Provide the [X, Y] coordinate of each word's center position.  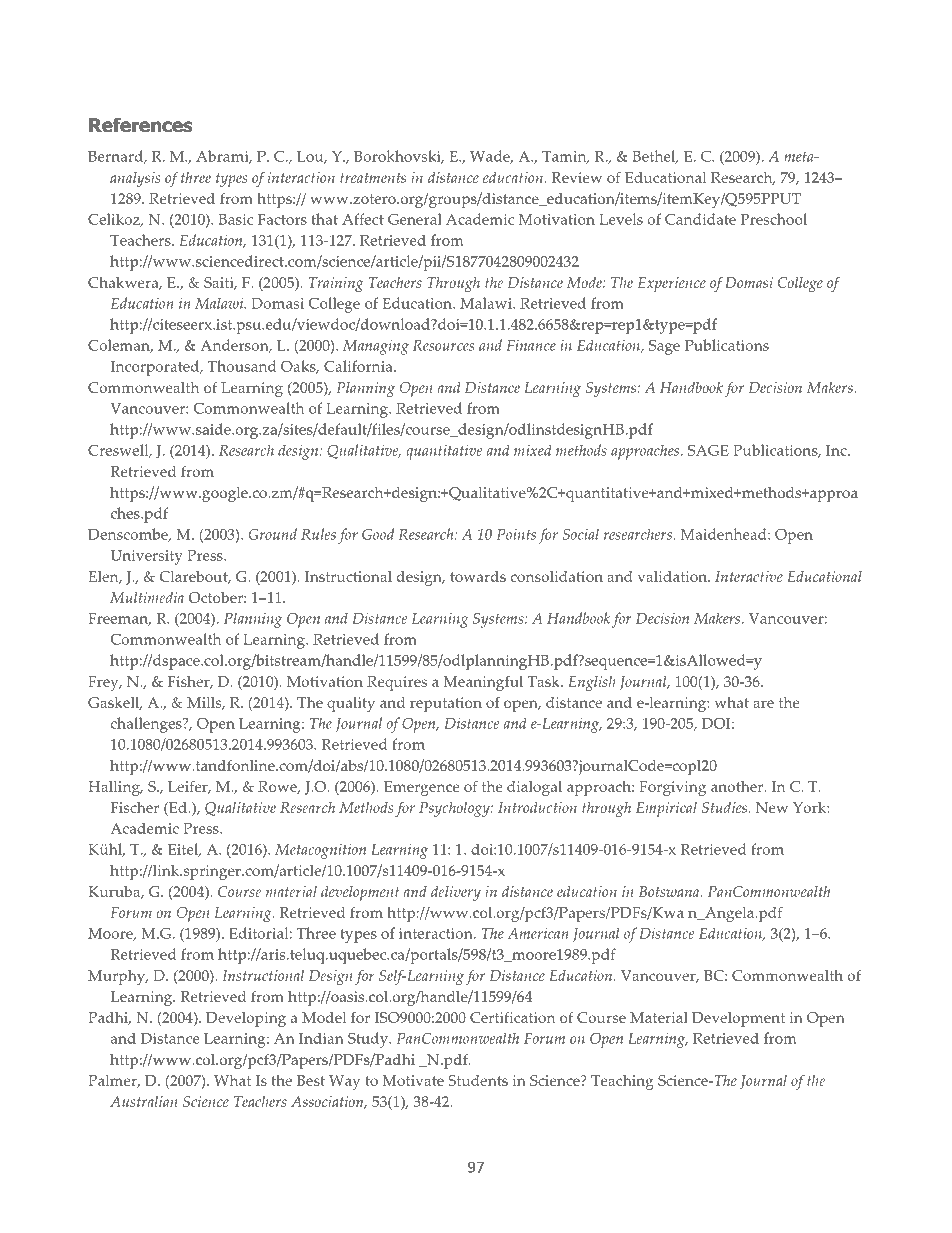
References [141, 125]
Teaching [622, 1082]
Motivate [413, 1080]
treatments [373, 178]
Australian [143, 1101]
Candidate [700, 219]
